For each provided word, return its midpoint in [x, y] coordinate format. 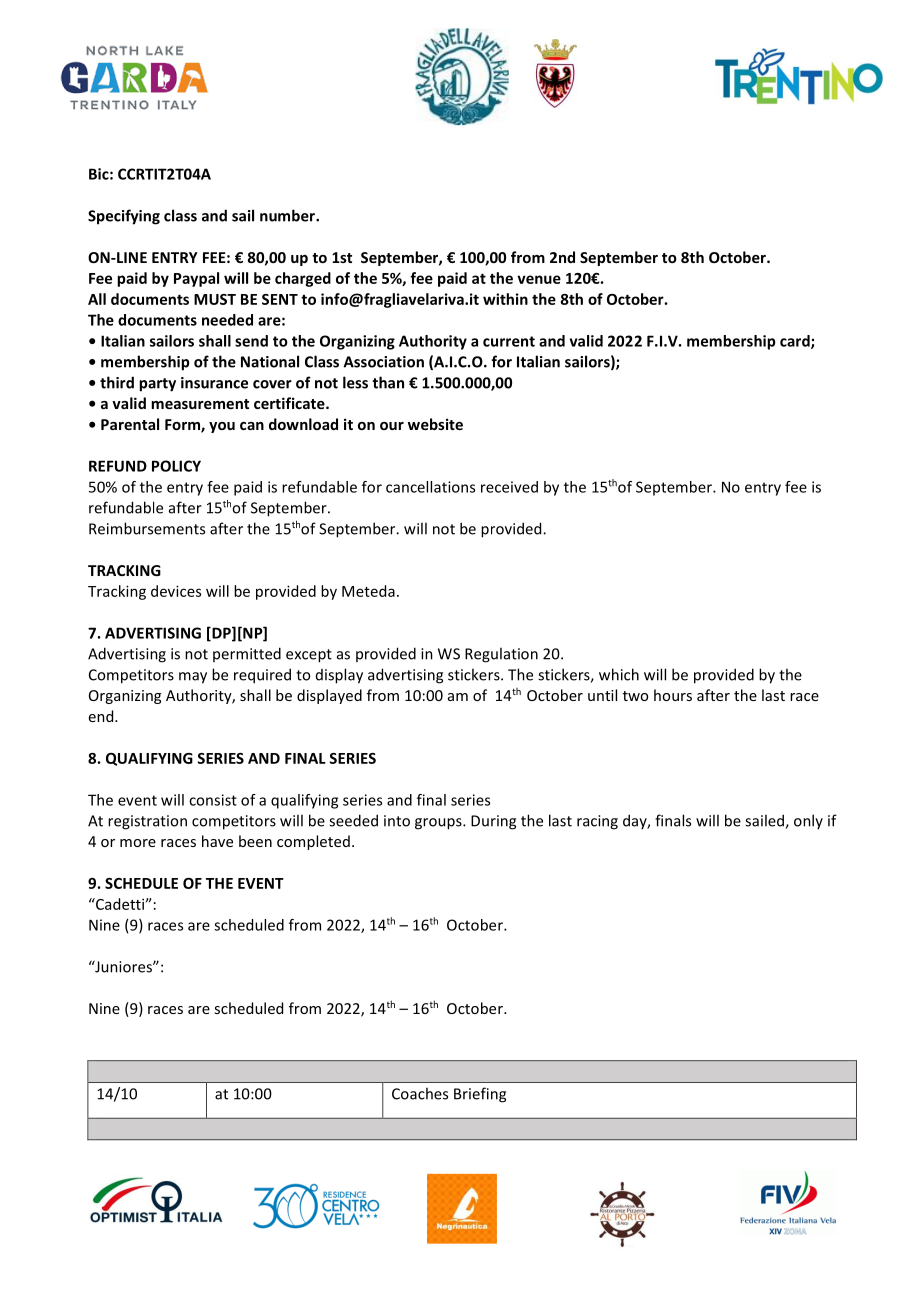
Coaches [420, 1093]
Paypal [196, 279]
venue [539, 279]
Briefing [480, 1095]
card [796, 342]
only [808, 821]
